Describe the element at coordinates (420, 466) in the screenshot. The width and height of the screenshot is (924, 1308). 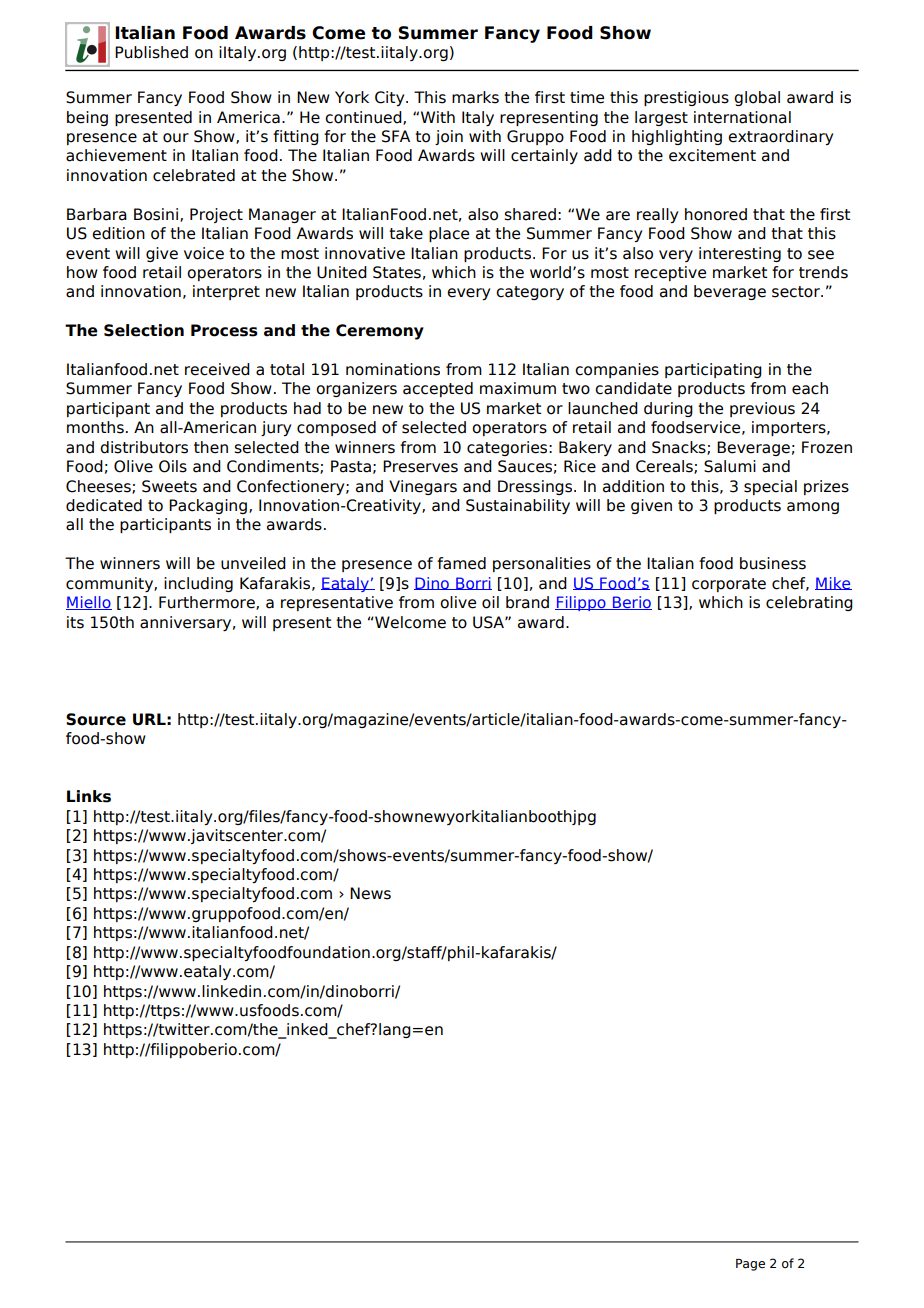
I see `Preserves` at that location.
